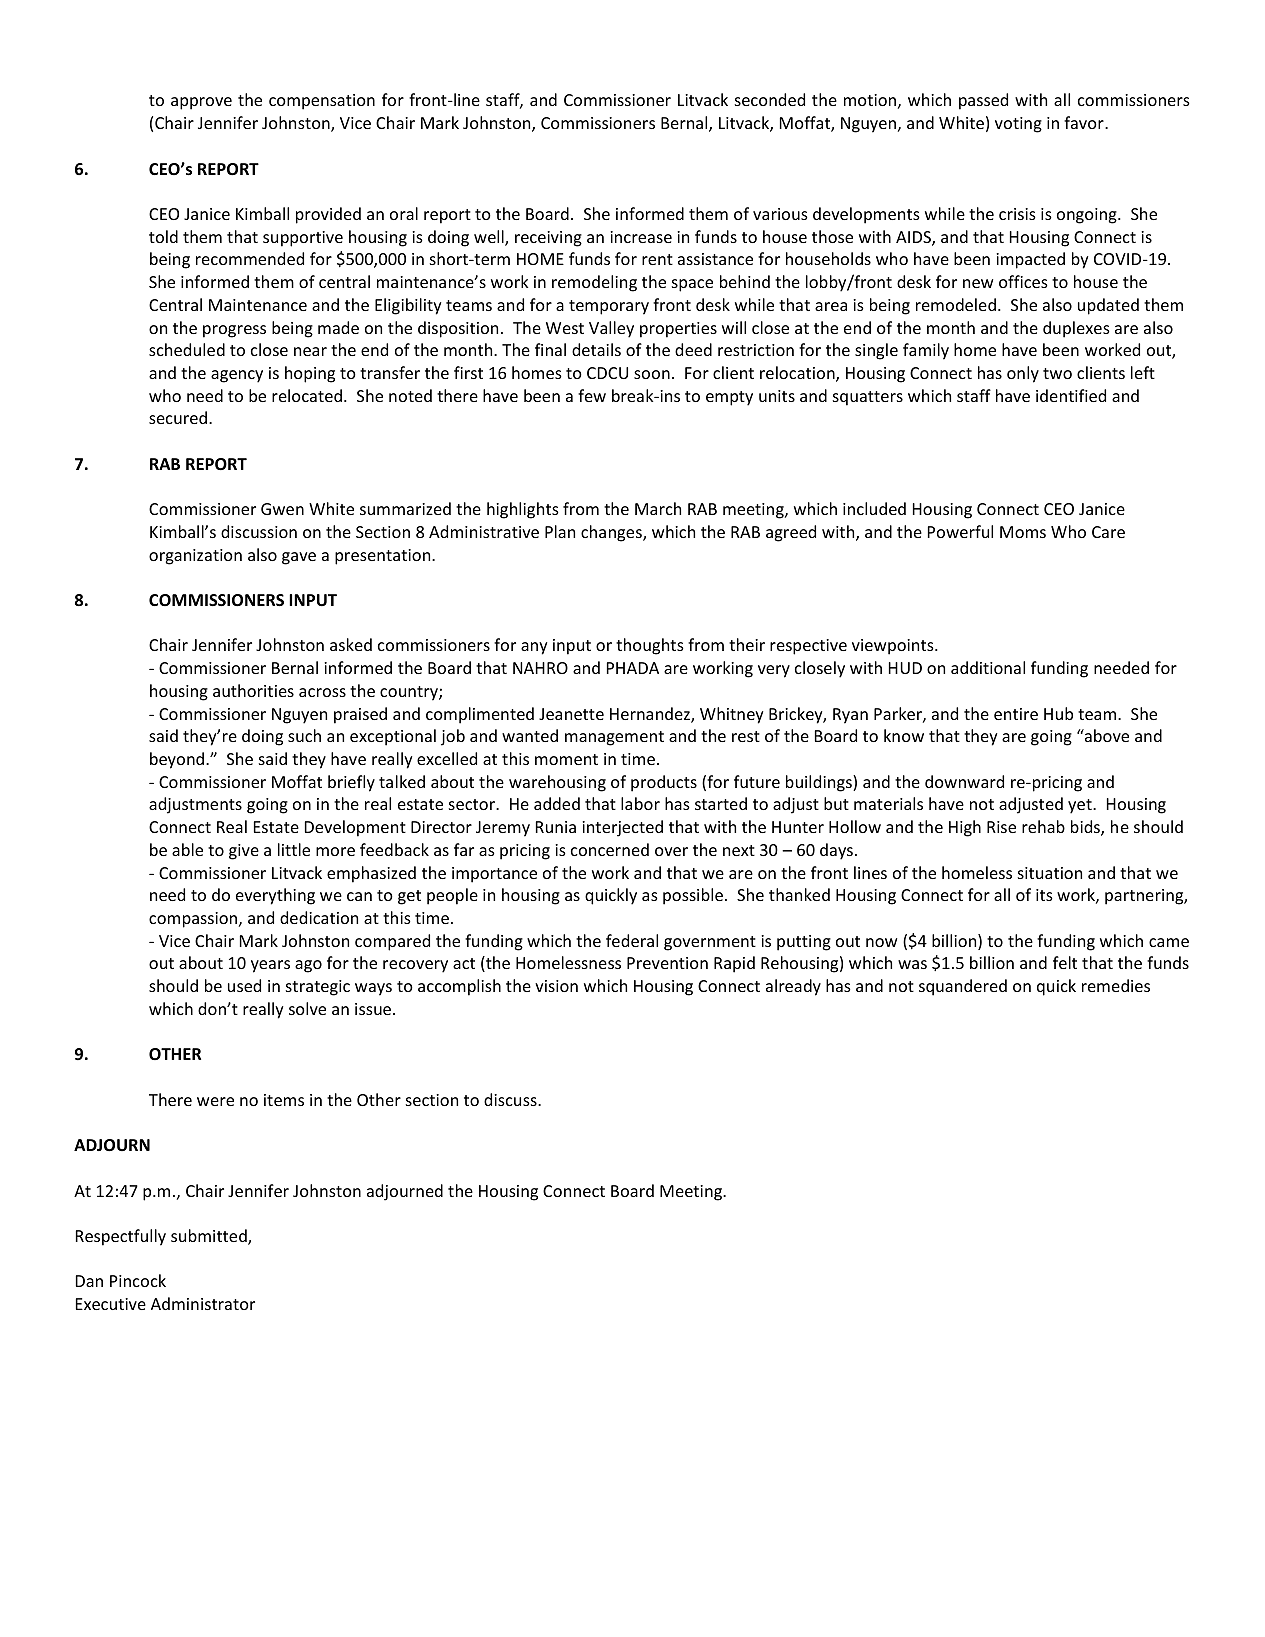  Describe the element at coordinates (210, 1237) in the image. I see `submitted` at that location.
